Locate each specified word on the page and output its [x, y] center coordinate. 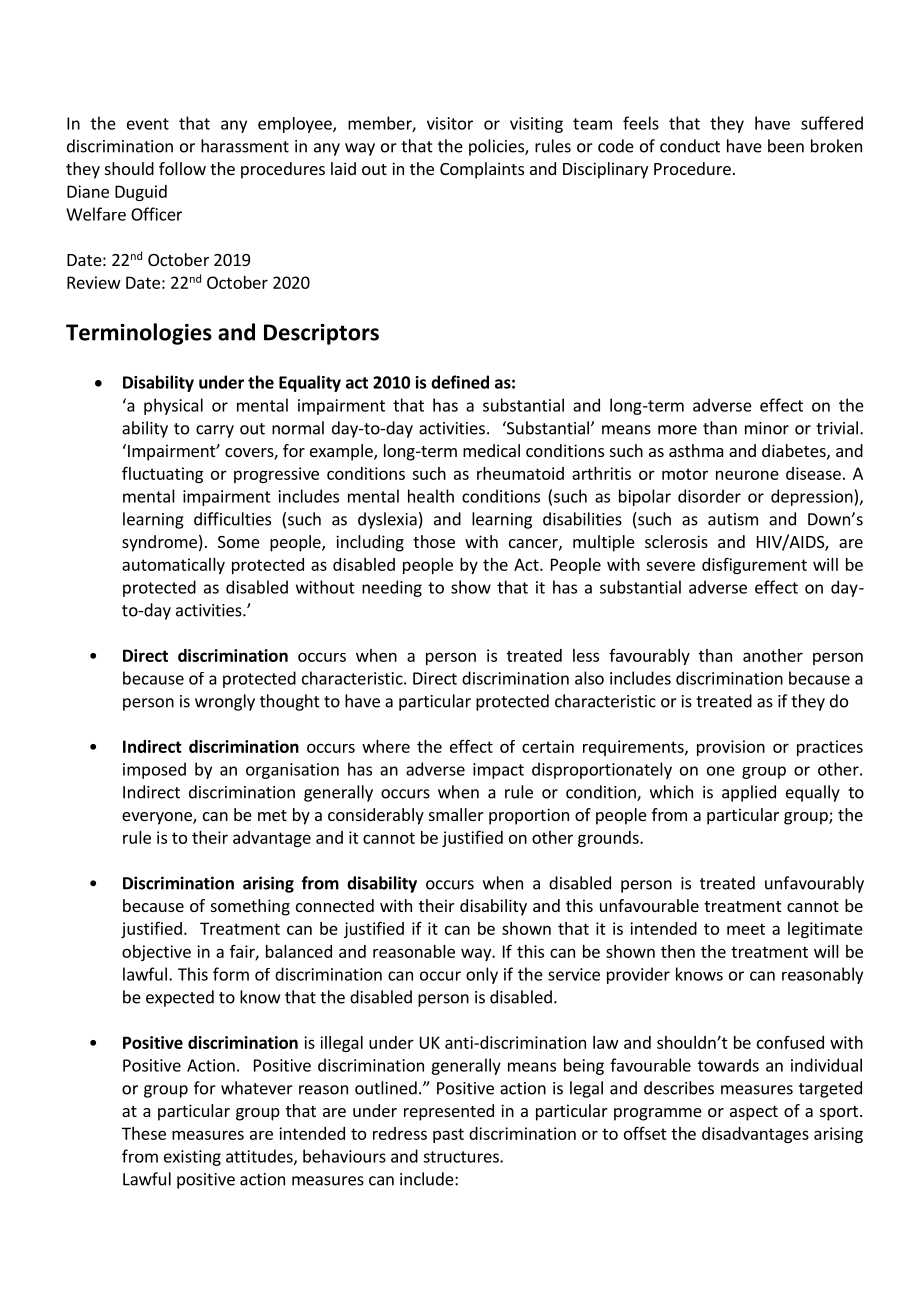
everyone [158, 818]
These [144, 1133]
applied [749, 793]
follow [182, 168]
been [786, 146]
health [431, 496]
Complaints [482, 170]
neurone [747, 475]
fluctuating [162, 474]
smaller [456, 814]
